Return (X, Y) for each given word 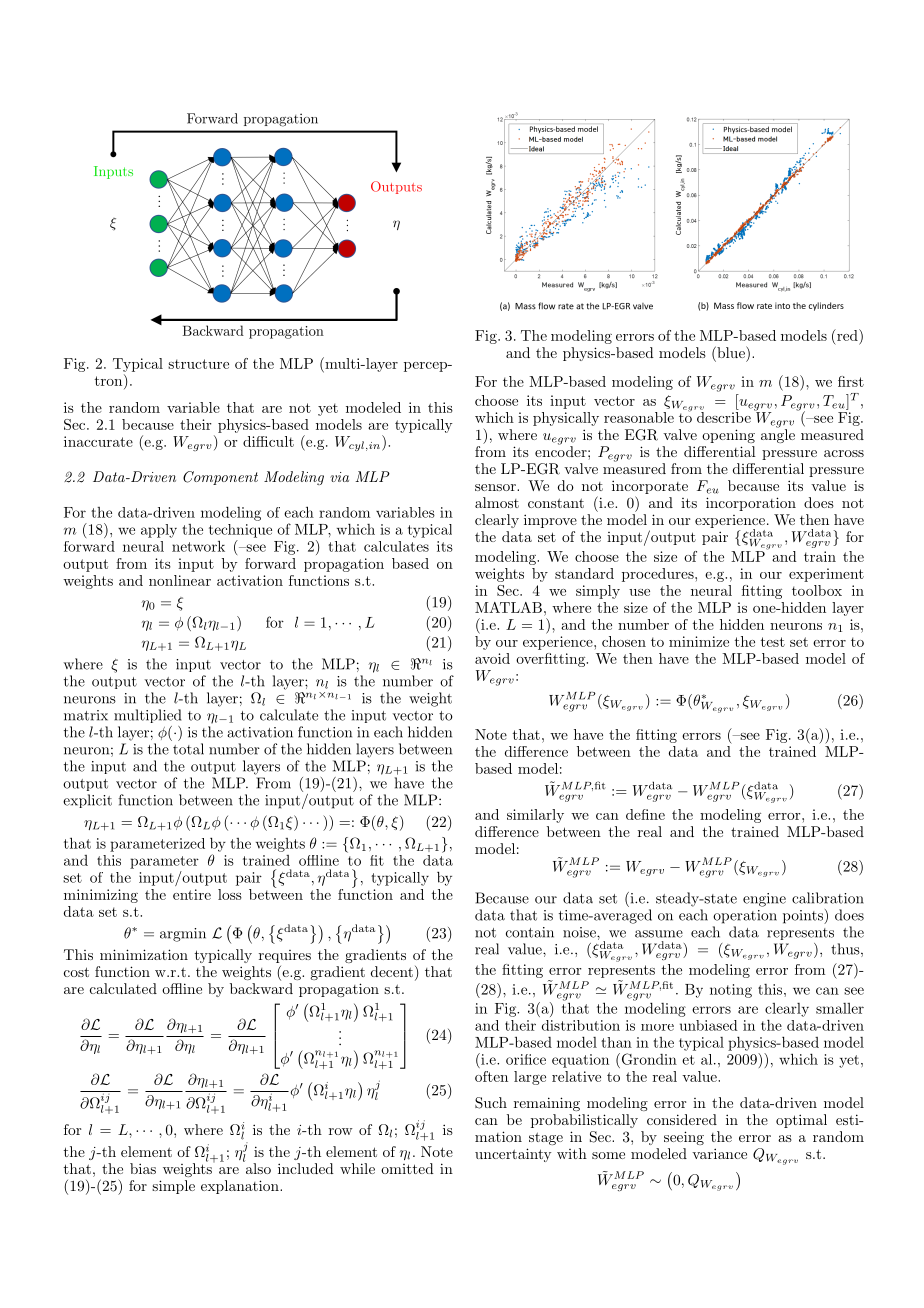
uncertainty (513, 1155)
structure (198, 364)
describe (724, 417)
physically (566, 419)
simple (173, 1187)
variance (719, 1153)
